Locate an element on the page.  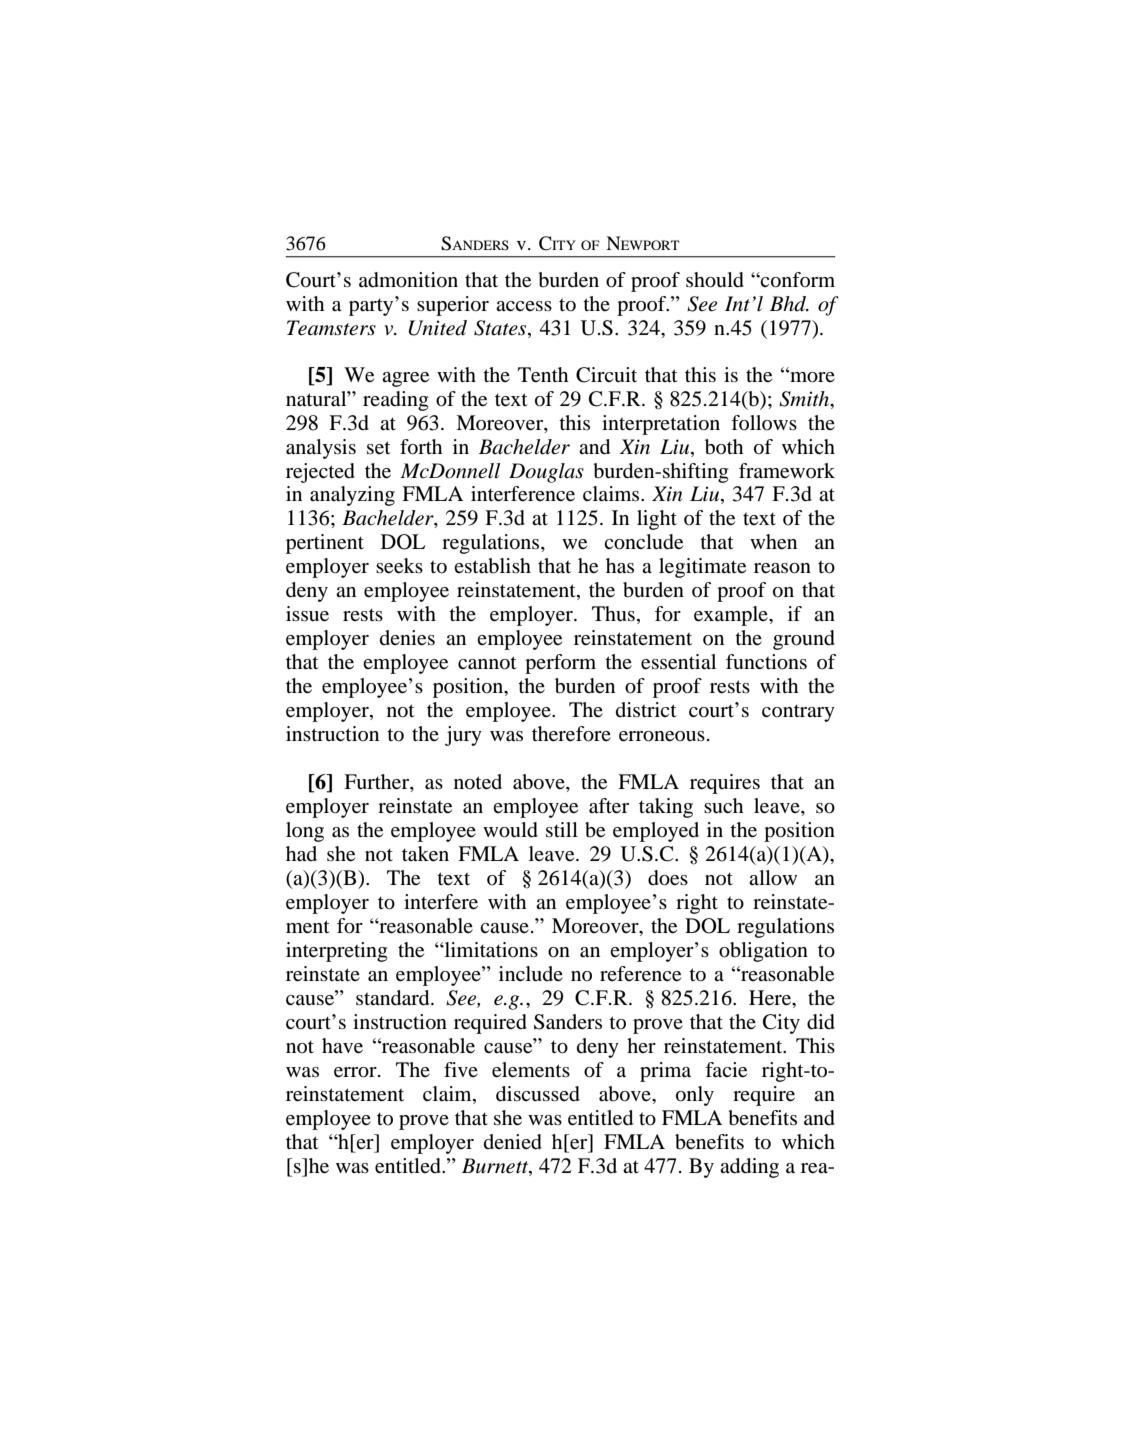
example is located at coordinates (732, 616).
